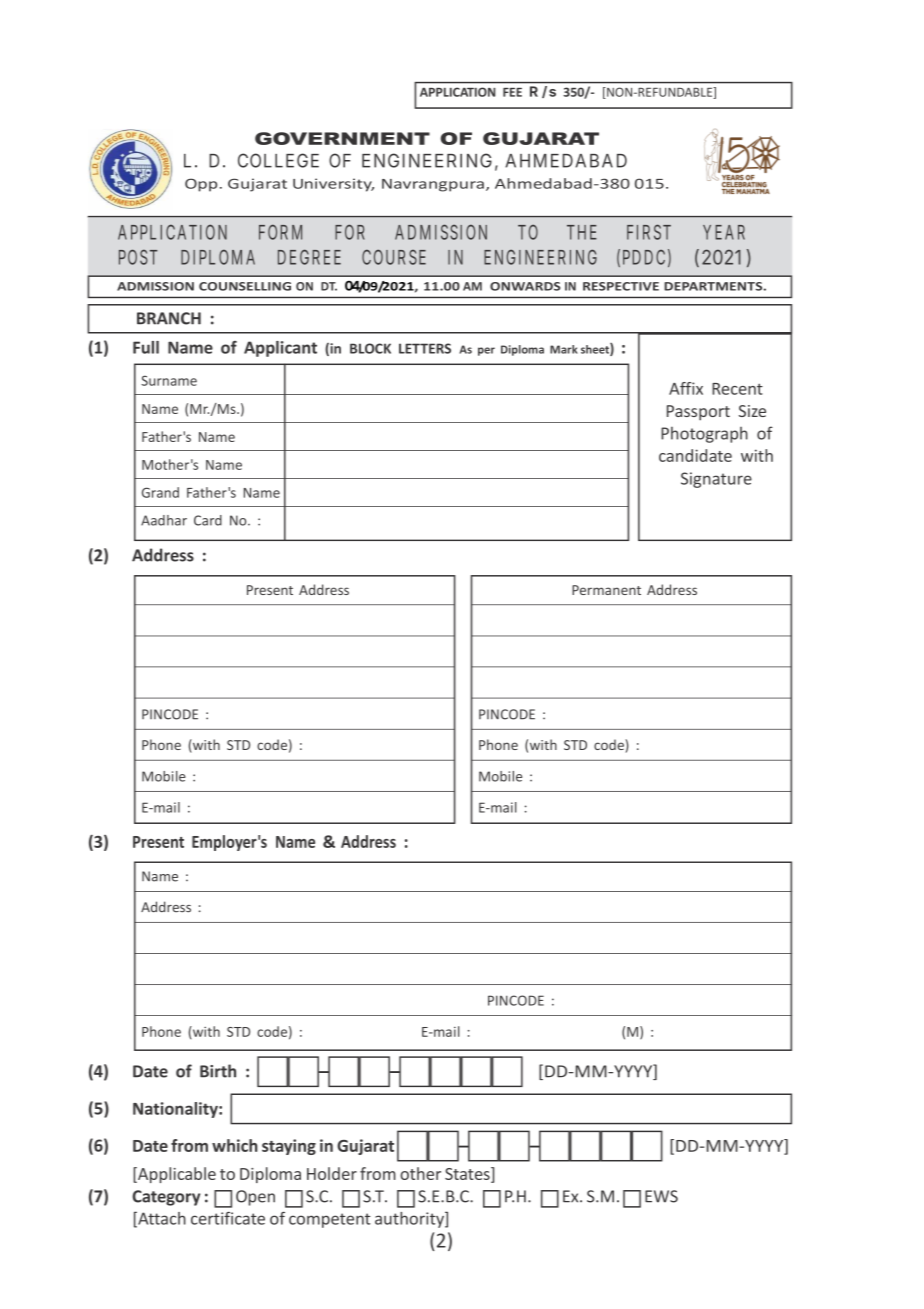  I want to click on Birth, so click(218, 1071).
